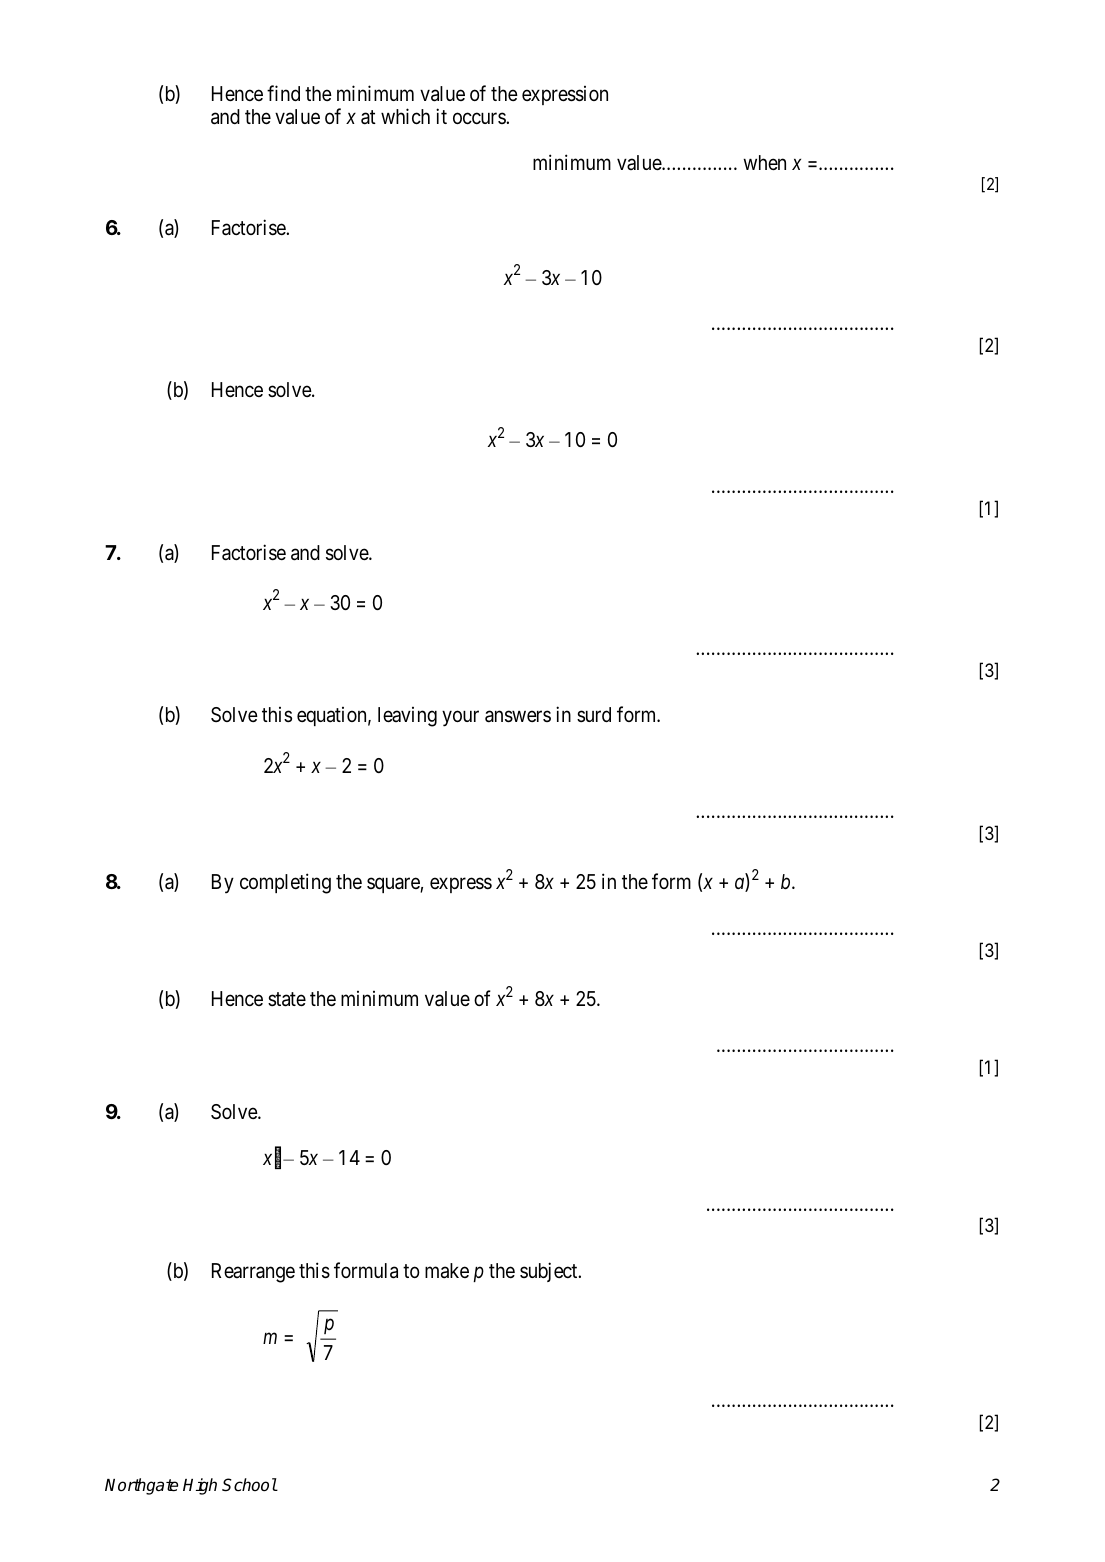 The height and width of the document is (1562, 1105). I want to click on leaving, so click(407, 717).
